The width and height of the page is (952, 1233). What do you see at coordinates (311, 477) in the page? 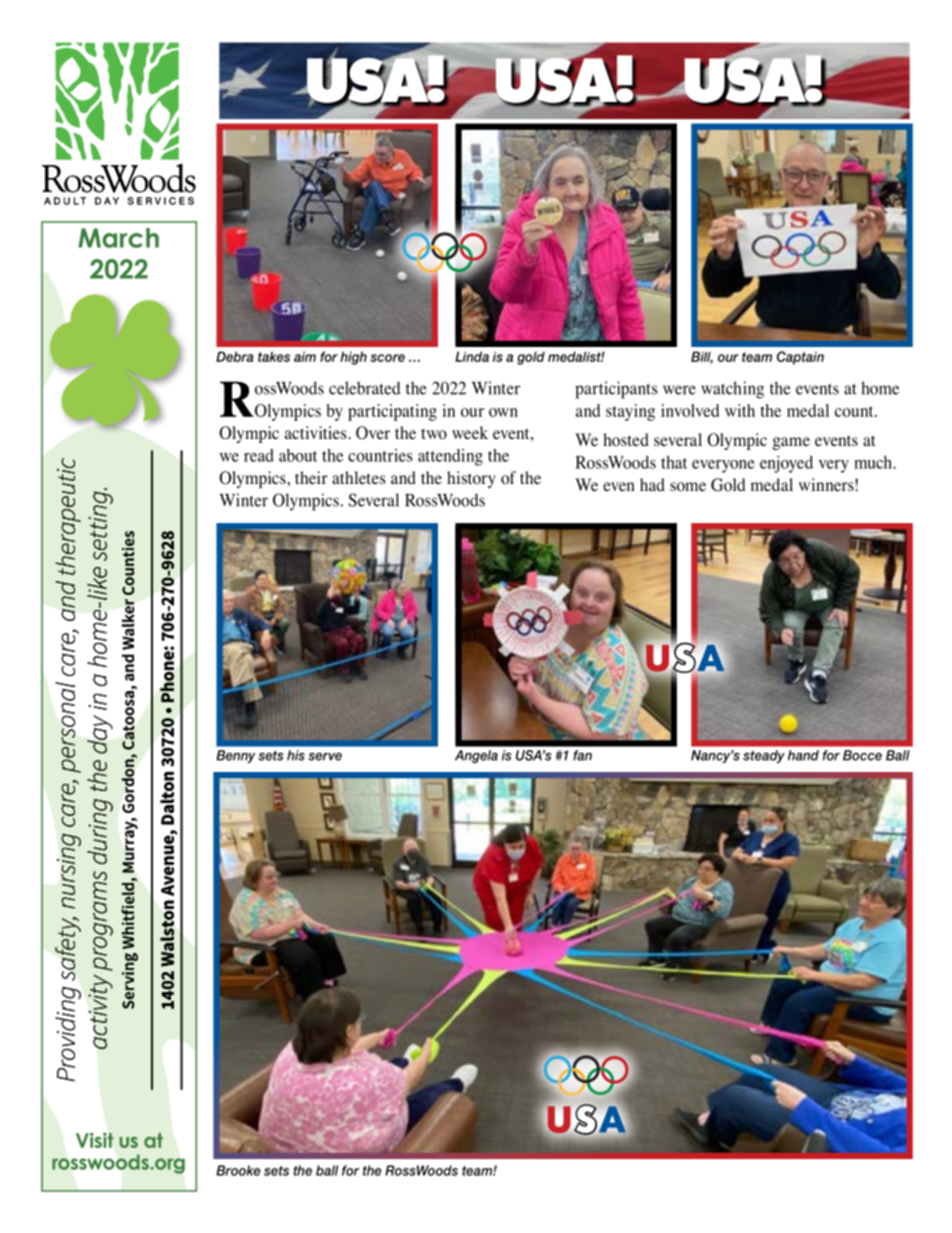
I see `their` at bounding box center [311, 477].
